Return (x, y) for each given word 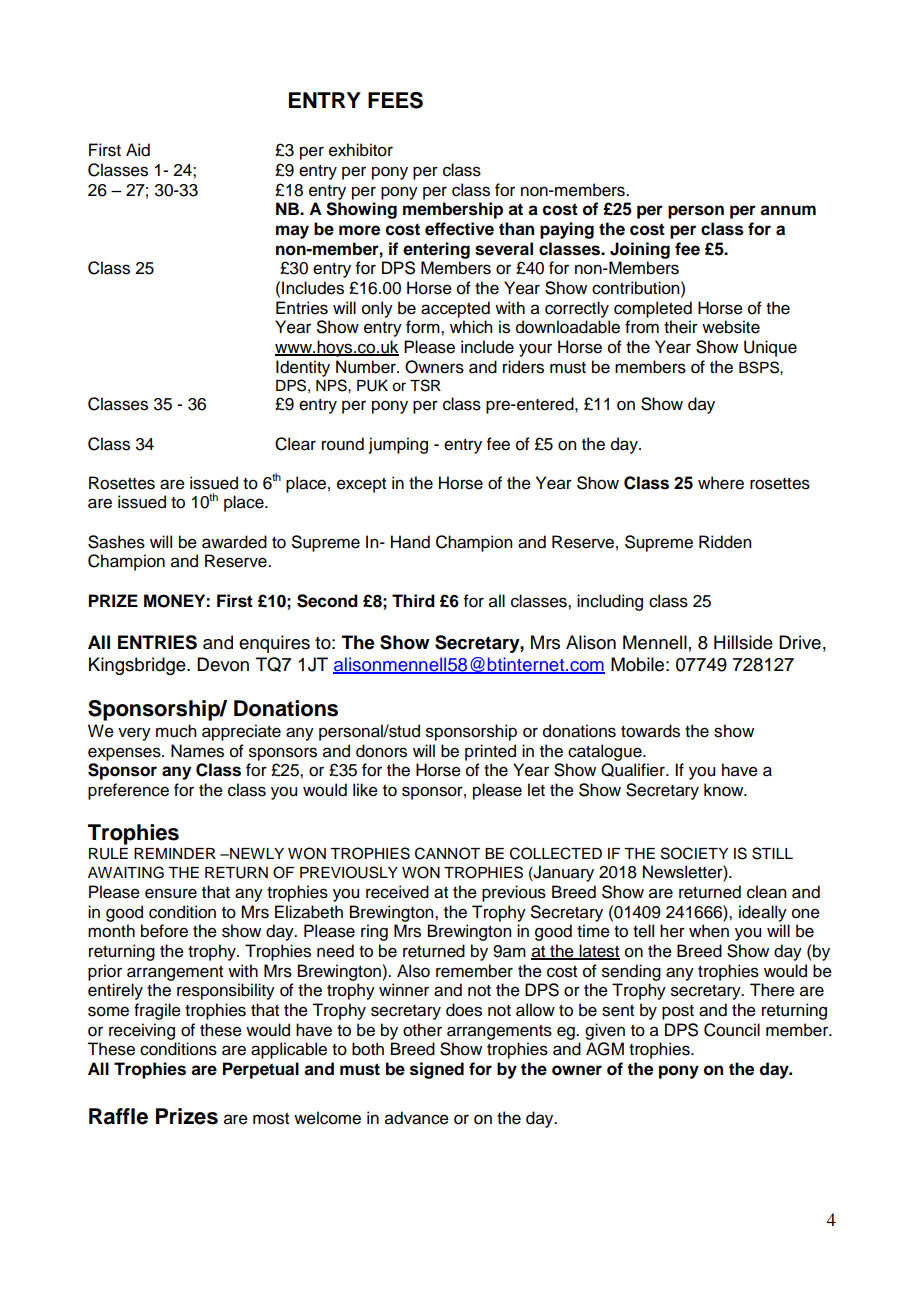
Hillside (743, 642)
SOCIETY (694, 853)
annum (788, 210)
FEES (395, 100)
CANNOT (447, 853)
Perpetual (261, 1070)
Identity (303, 368)
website (731, 327)
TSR (425, 385)
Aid (138, 150)
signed (437, 1070)
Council (732, 1030)
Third (413, 601)
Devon (223, 664)
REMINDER (175, 853)
